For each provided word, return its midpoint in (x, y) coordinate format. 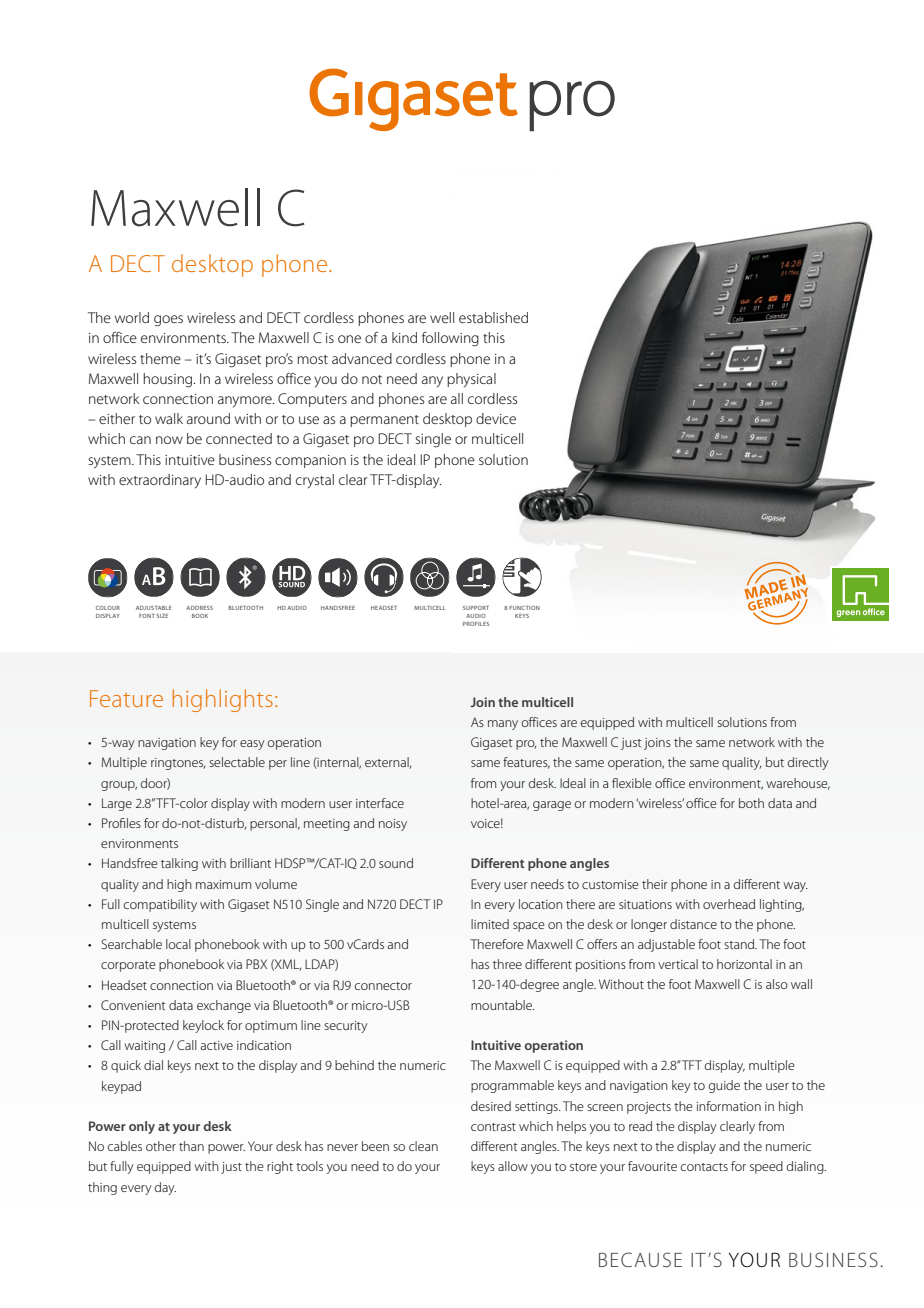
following (450, 339)
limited (490, 924)
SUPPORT (476, 608)
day (165, 1188)
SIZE (162, 616)
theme (160, 358)
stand (740, 944)
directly (808, 763)
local (178, 944)
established (493, 317)
